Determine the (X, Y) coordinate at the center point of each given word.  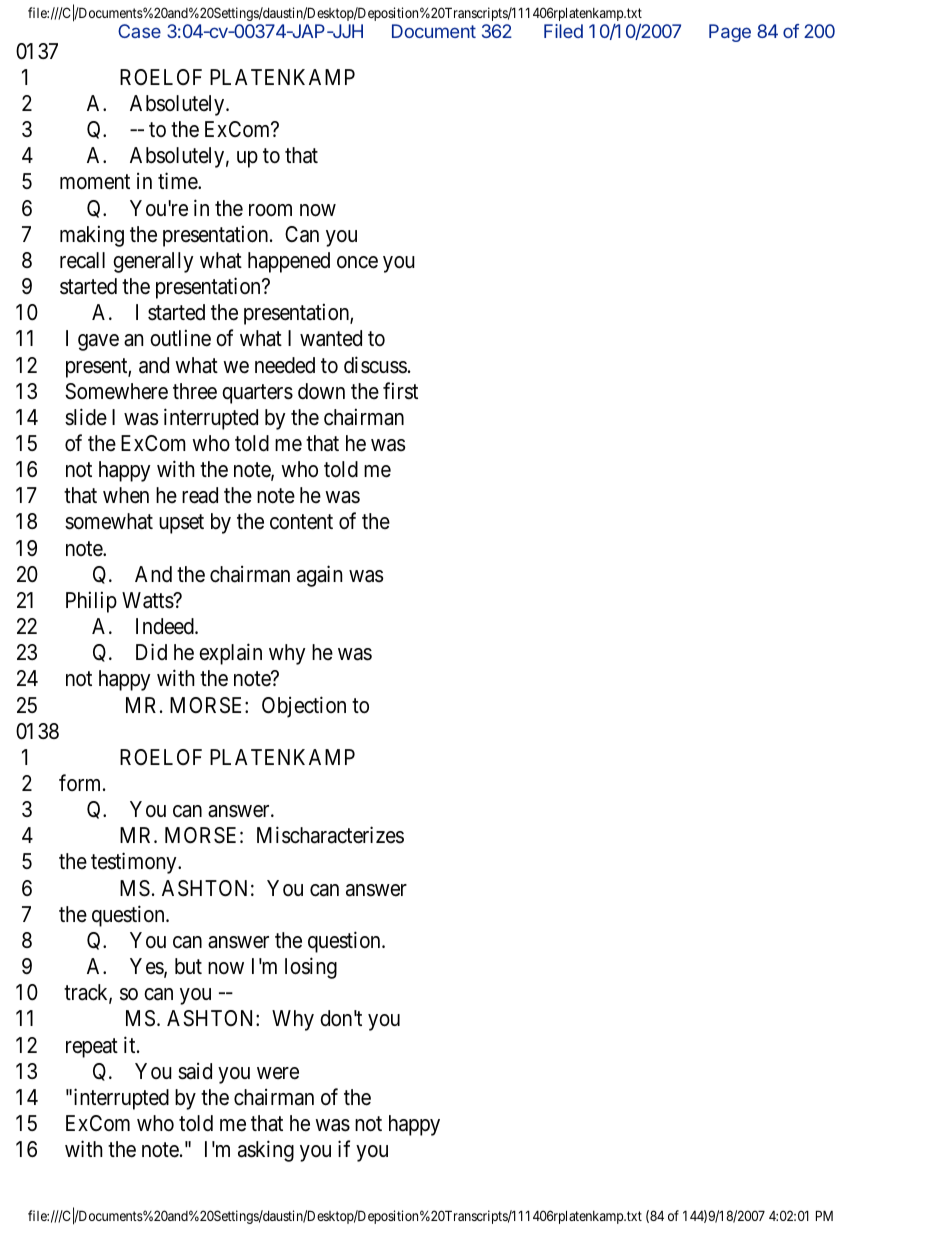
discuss (375, 365)
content (301, 522)
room (270, 210)
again (319, 576)
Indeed (166, 626)
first (400, 391)
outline (180, 338)
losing (311, 968)
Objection (304, 707)
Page (730, 33)
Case (139, 31)
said (195, 1071)
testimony (135, 863)
